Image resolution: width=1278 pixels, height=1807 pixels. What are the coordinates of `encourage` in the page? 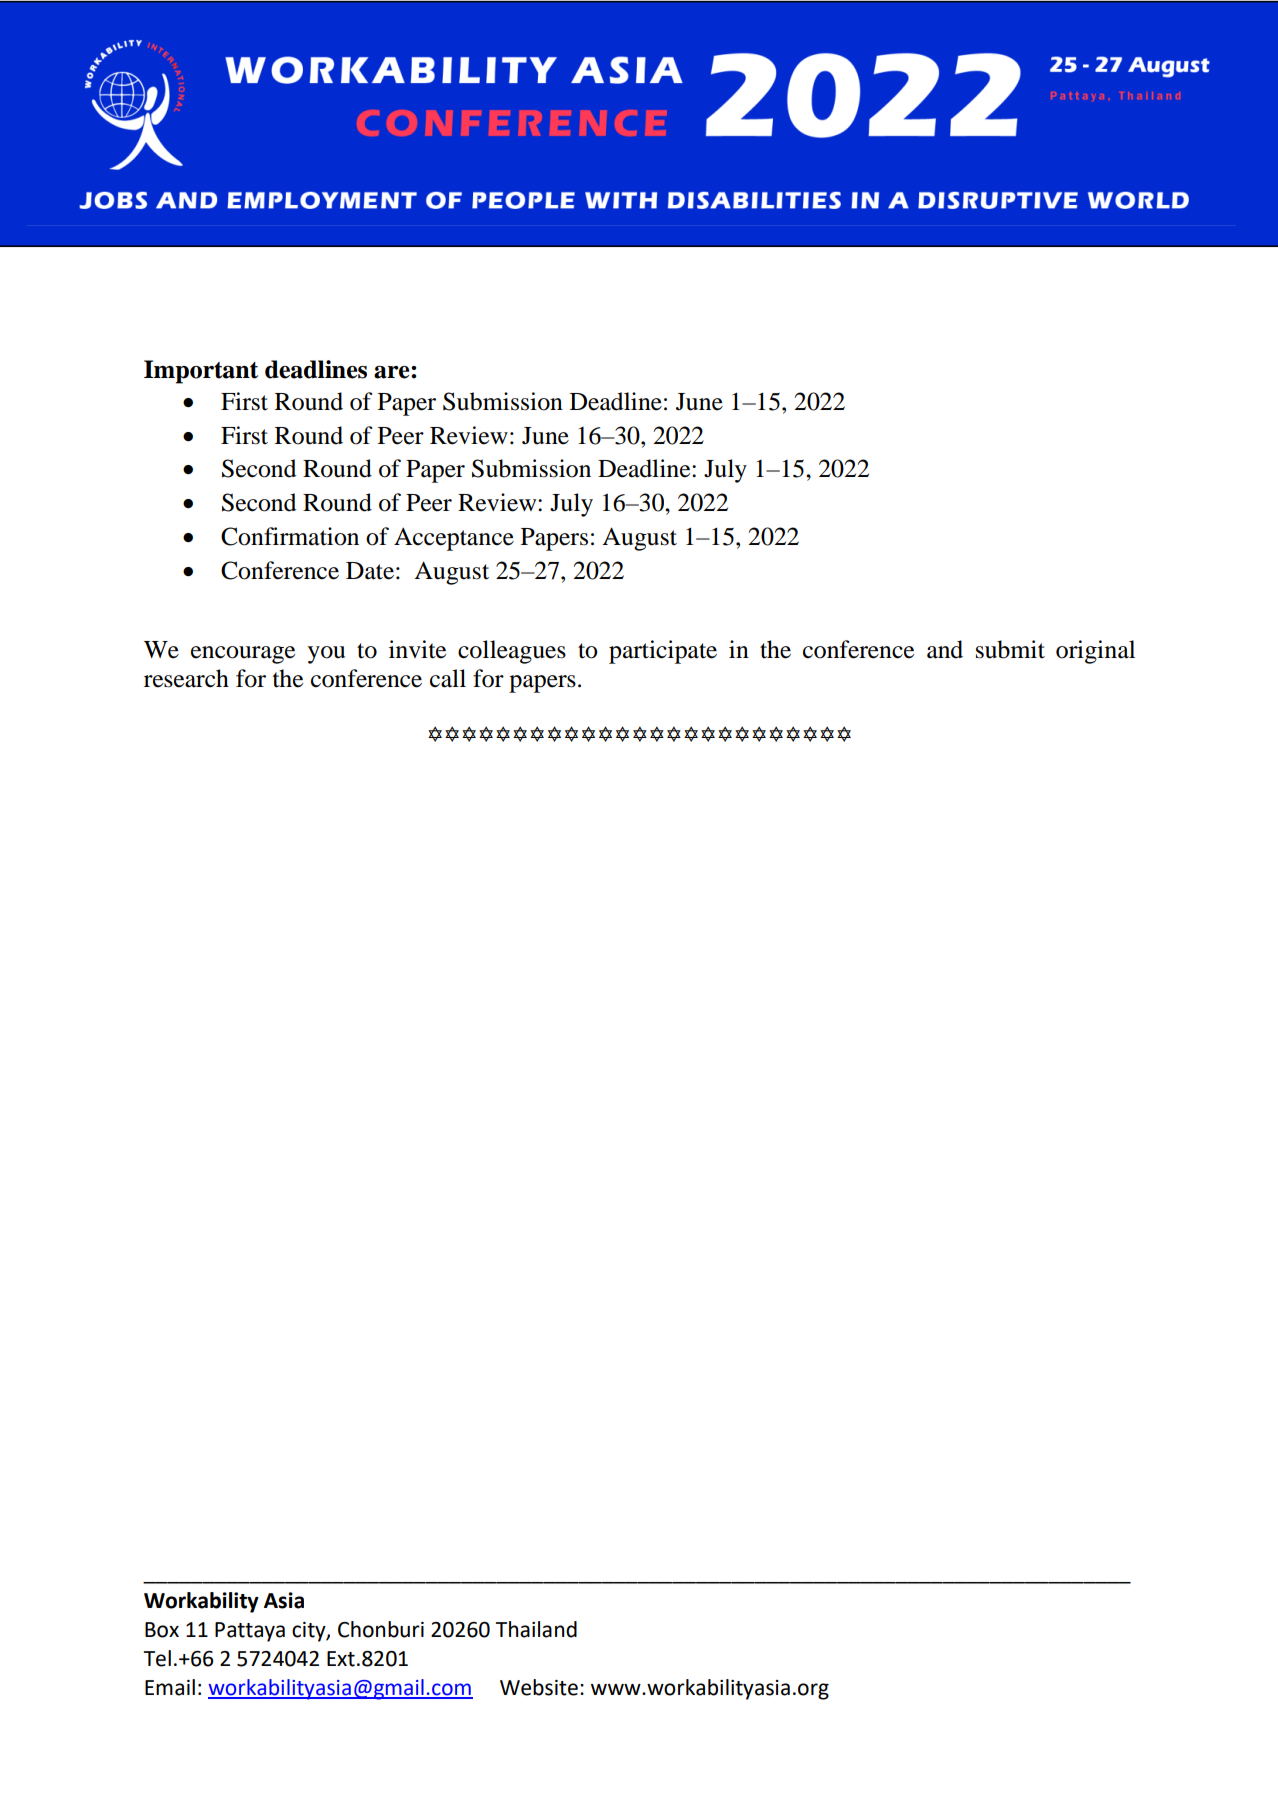 It's located at (243, 655).
